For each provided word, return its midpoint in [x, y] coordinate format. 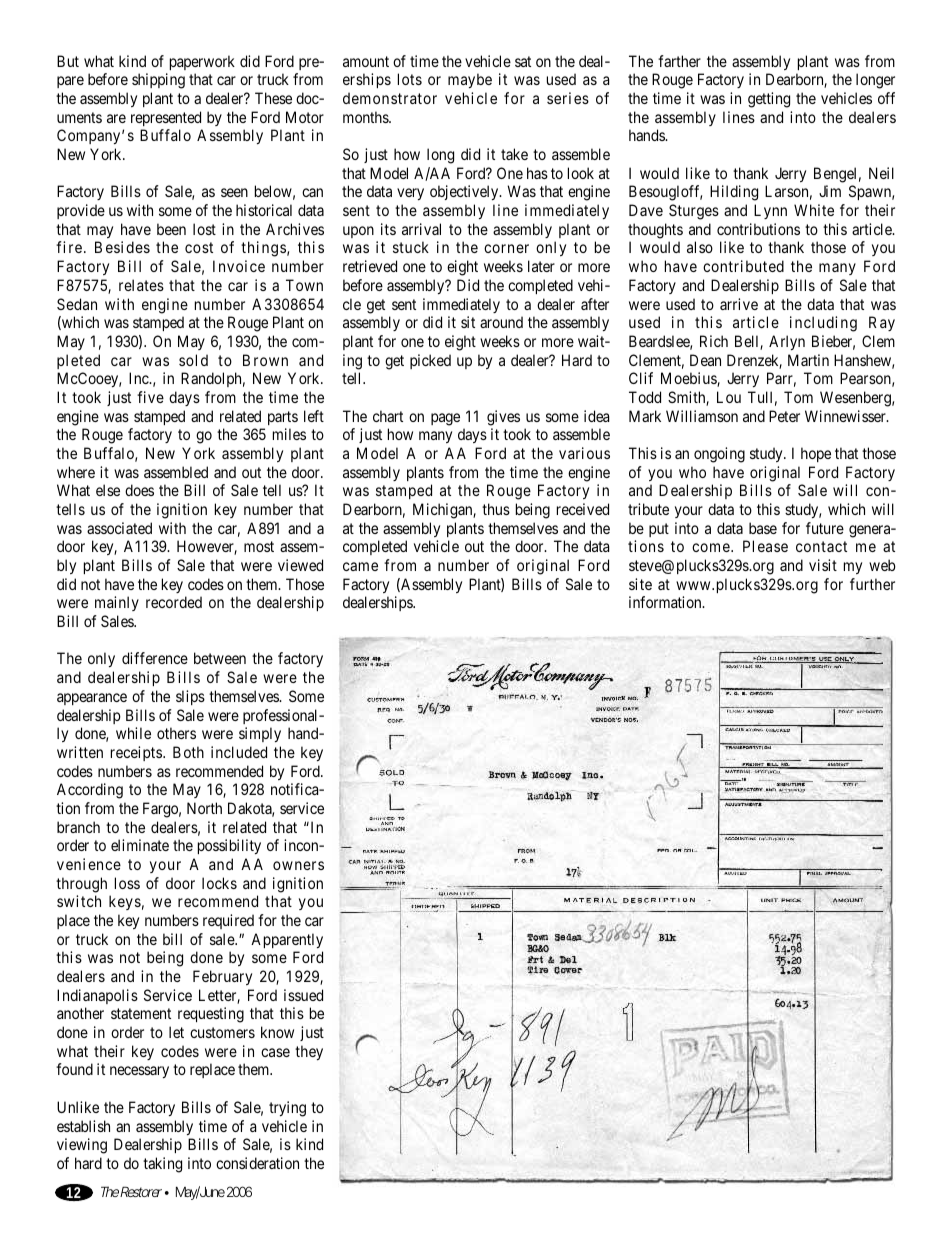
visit [823, 565]
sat [523, 61]
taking [162, 1165]
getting [769, 100]
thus [496, 509]
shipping [158, 81]
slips [190, 697]
